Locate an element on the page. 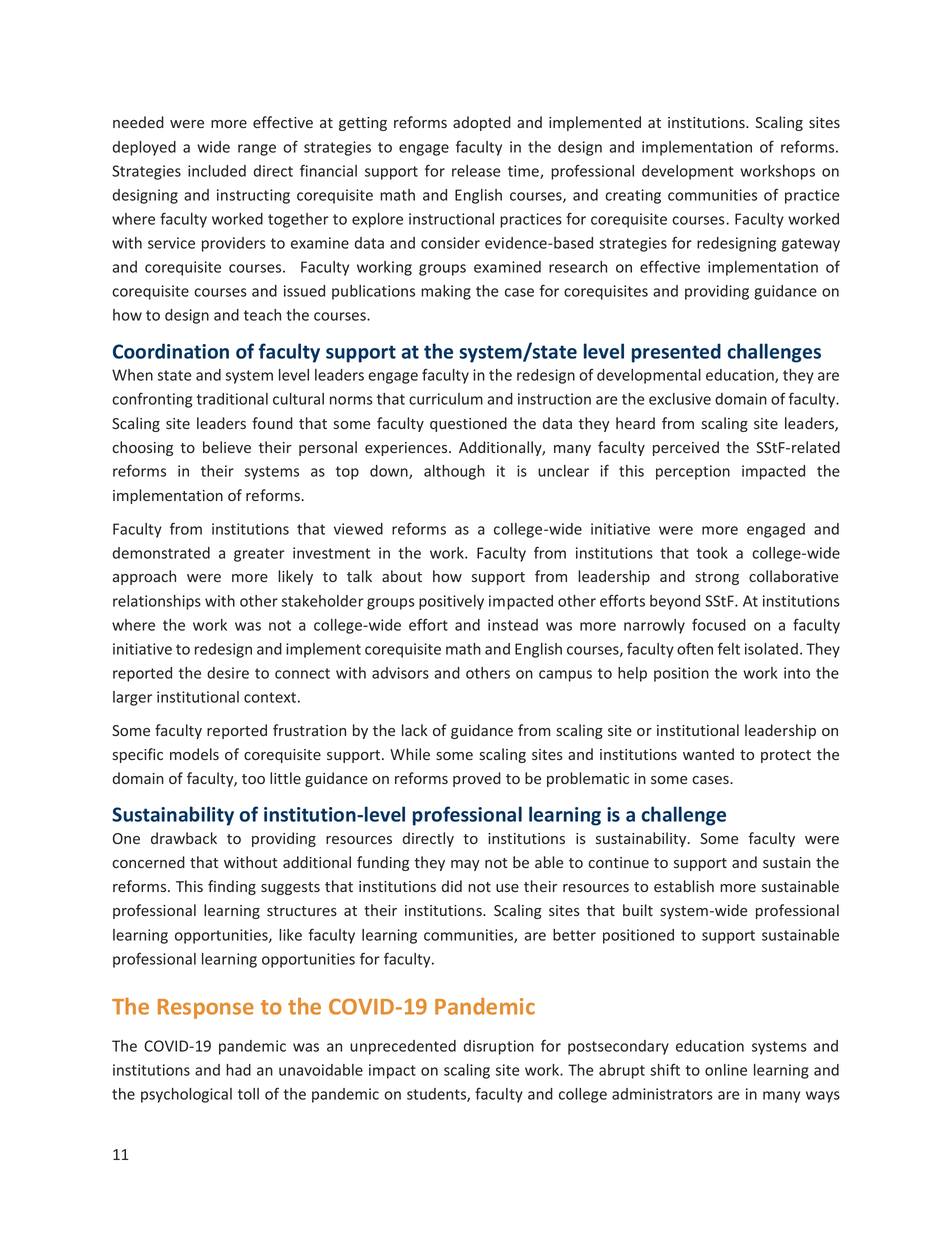 The image size is (952, 1233). release is located at coordinates (476, 171).
